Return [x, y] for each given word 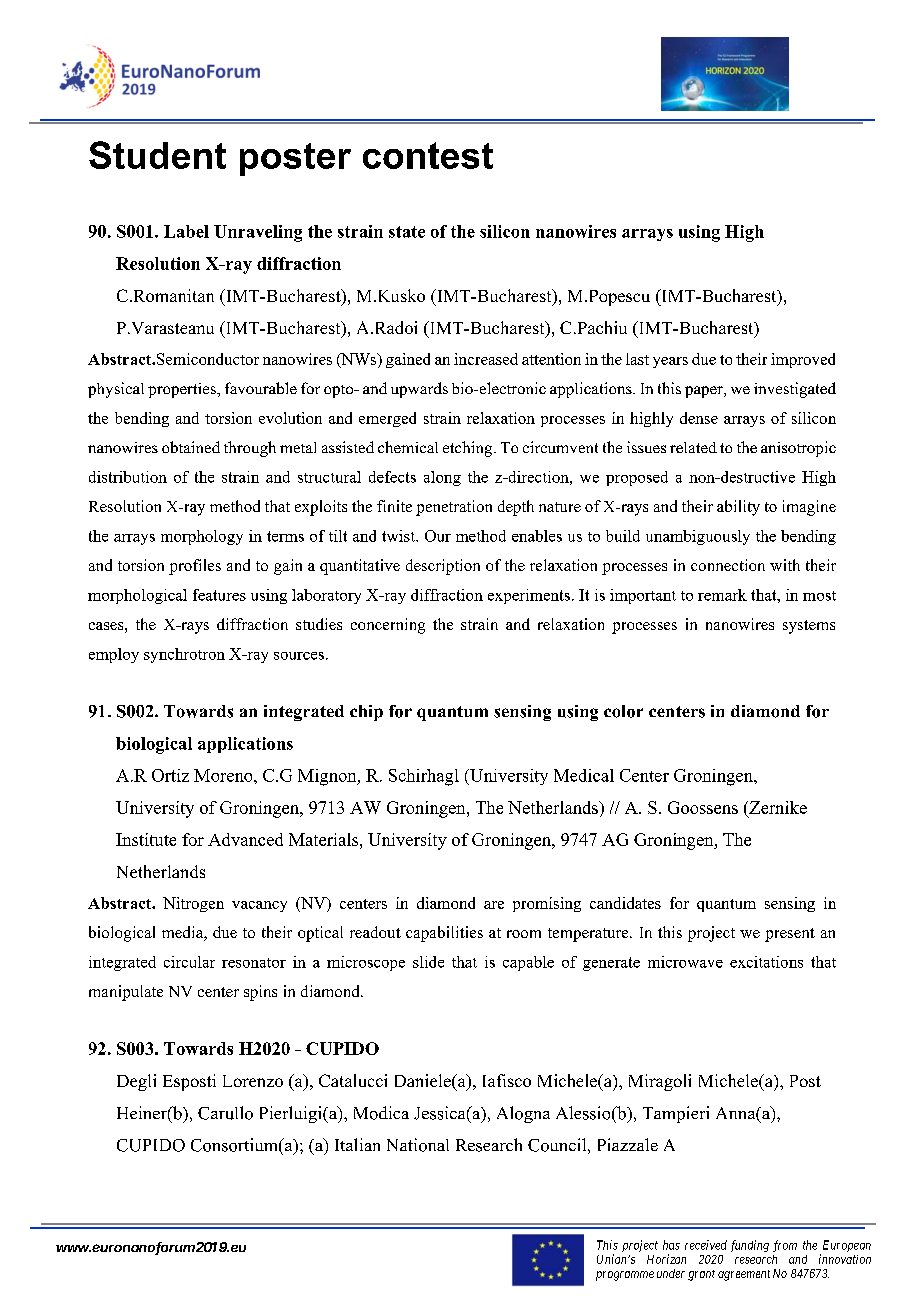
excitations [766, 962]
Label [186, 231]
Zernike [777, 807]
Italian [357, 1144]
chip [366, 713]
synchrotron [184, 655]
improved [803, 360]
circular [189, 962]
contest [428, 155]
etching [469, 449]
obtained [191, 447]
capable [528, 963]
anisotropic [798, 449]
